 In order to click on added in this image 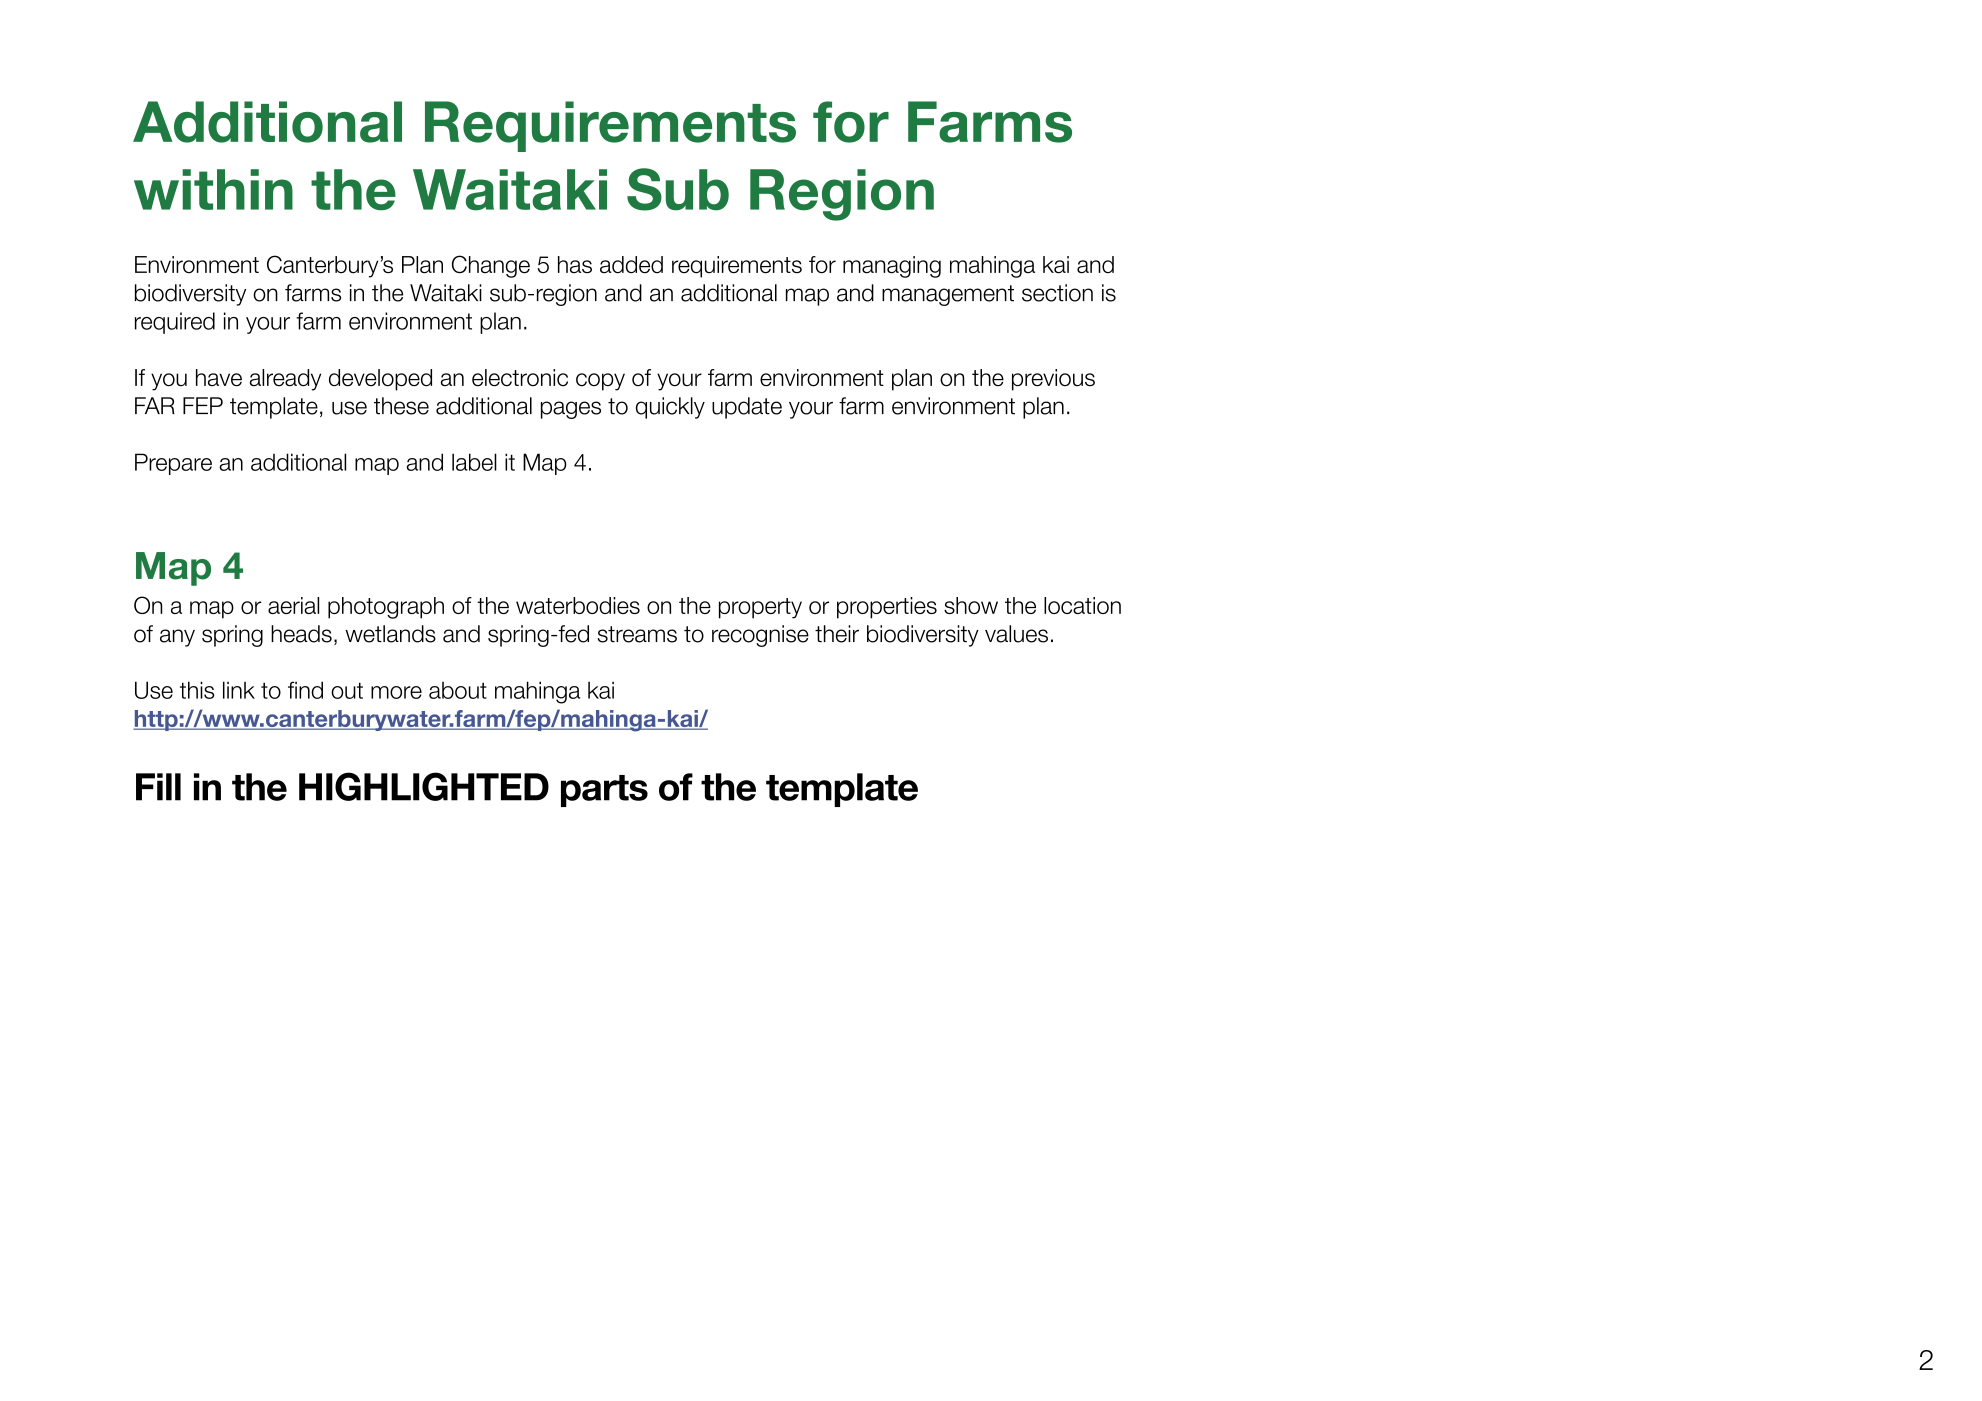, I will do `click(631, 265)`.
